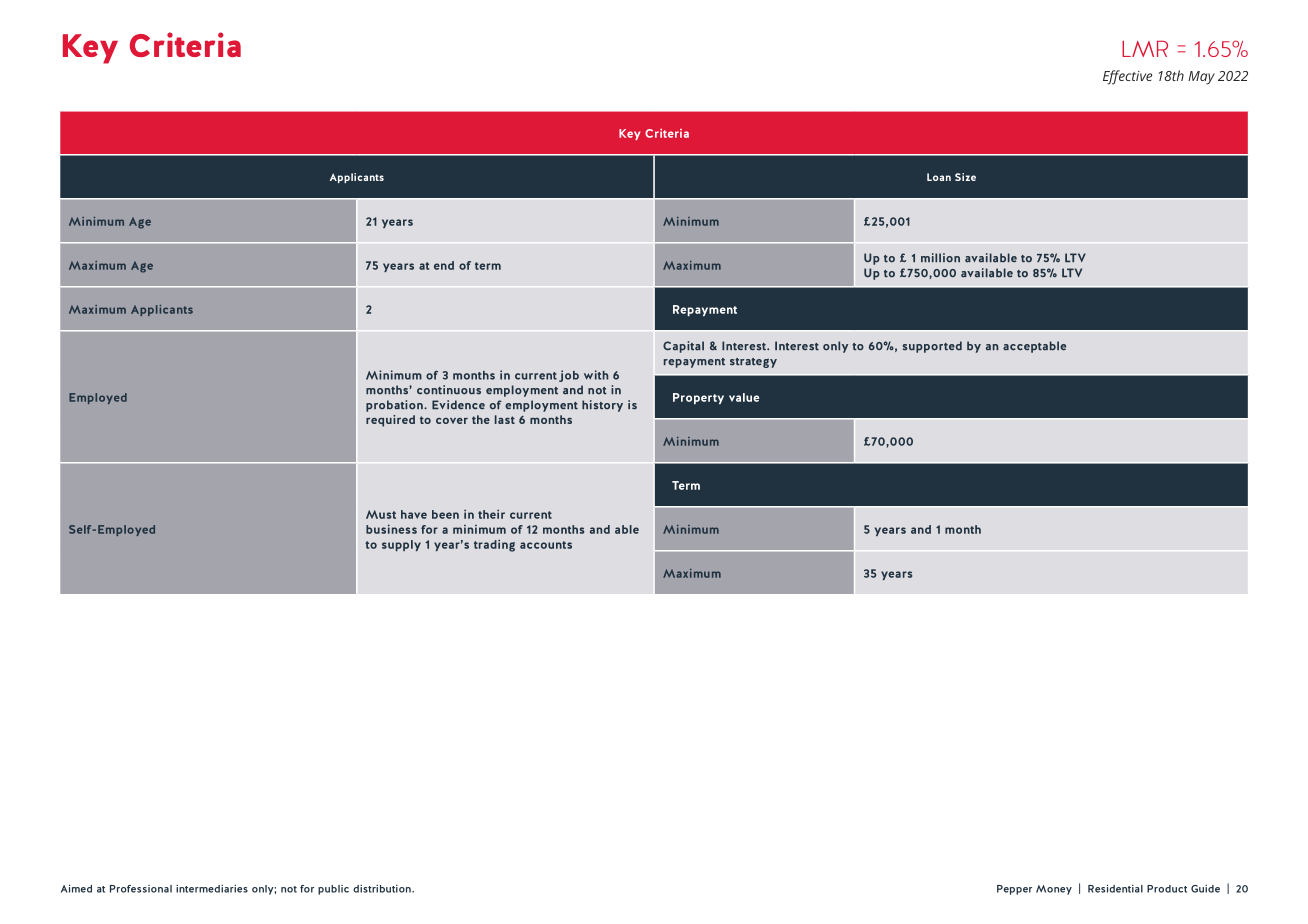 The image size is (1308, 924). Describe the element at coordinates (1127, 77) in the screenshot. I see `Effective` at that location.
